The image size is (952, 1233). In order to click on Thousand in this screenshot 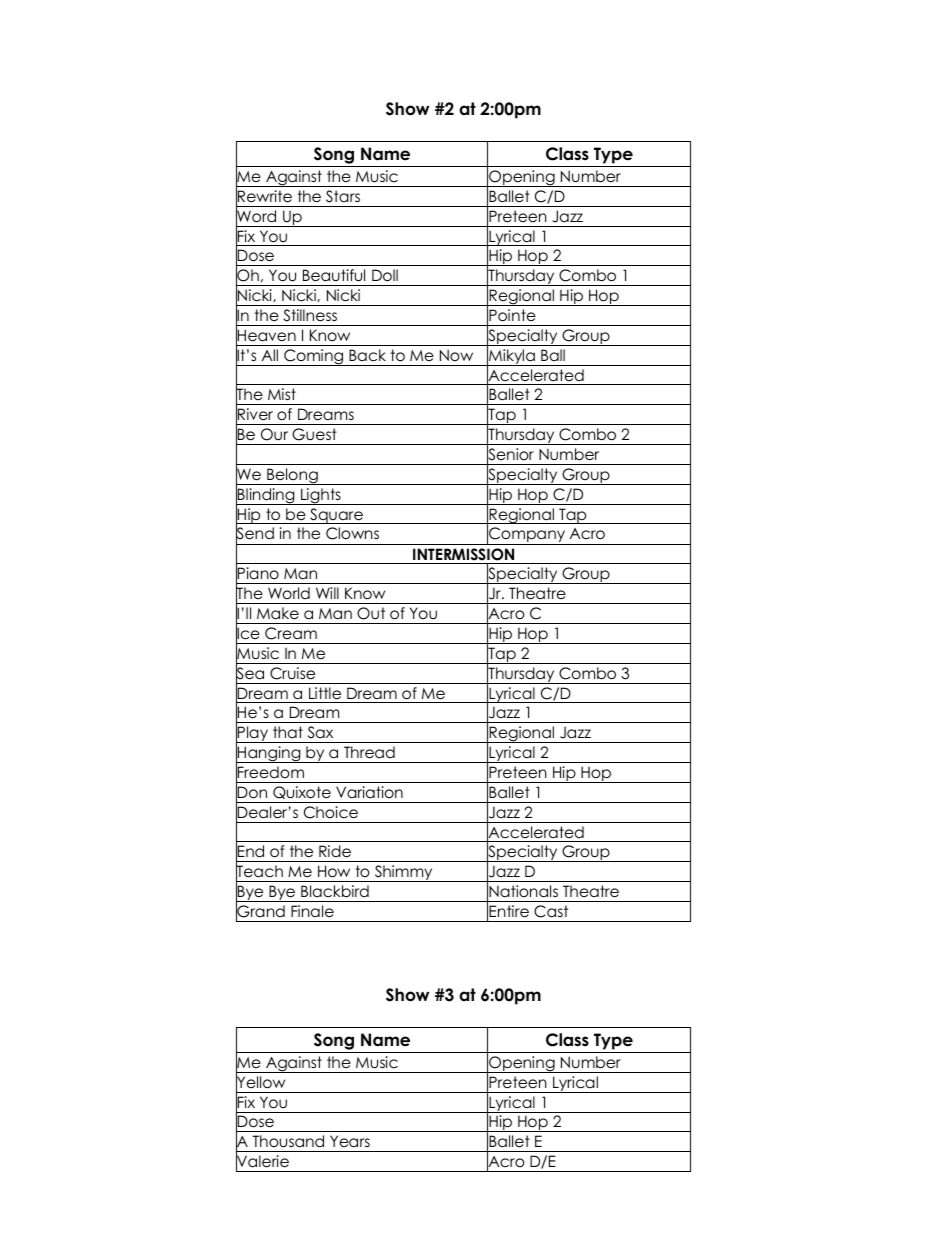, I will do `click(288, 1141)`.
